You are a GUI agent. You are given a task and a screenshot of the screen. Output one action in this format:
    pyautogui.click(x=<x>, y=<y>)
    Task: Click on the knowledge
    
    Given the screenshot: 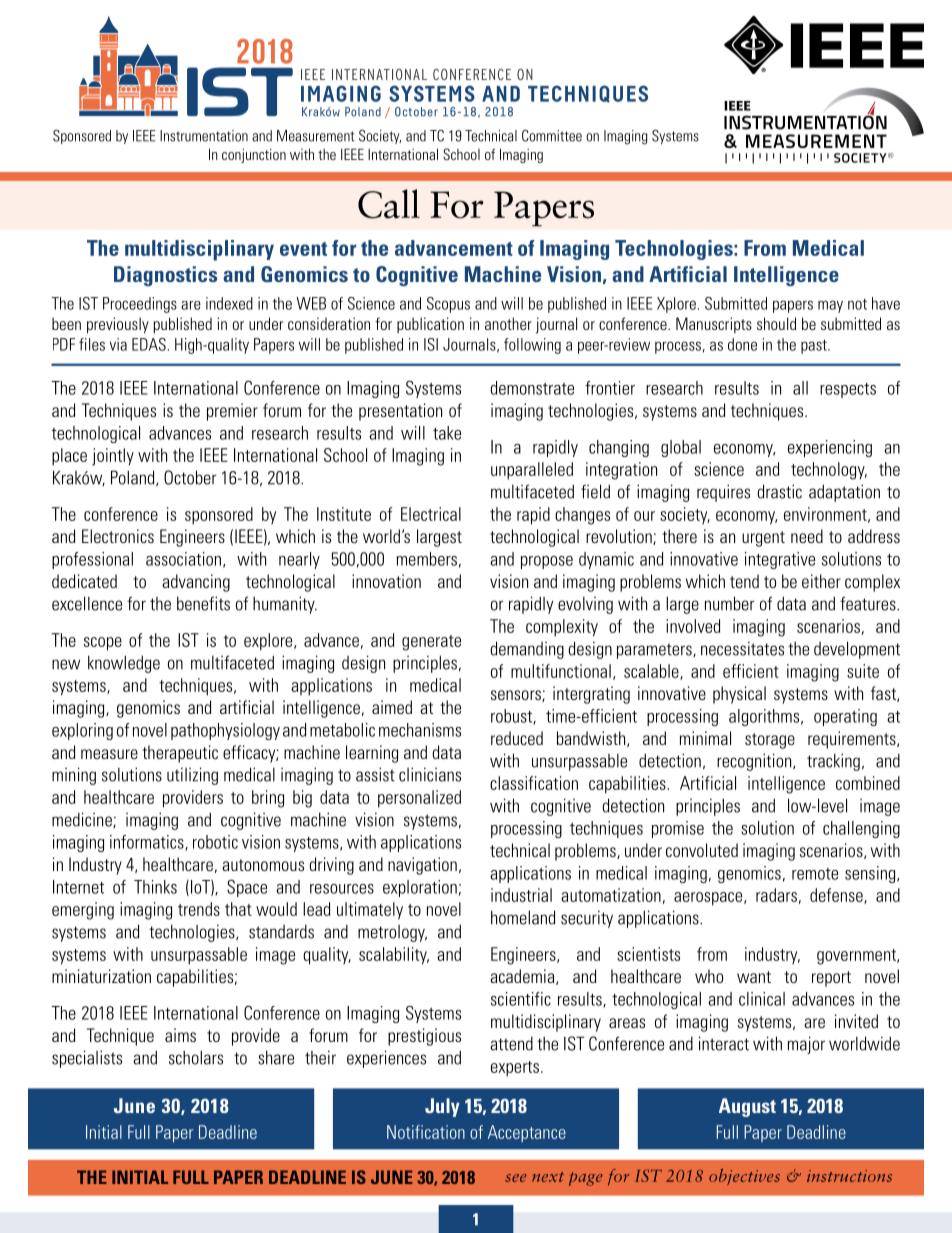 What is the action you would take?
    pyautogui.click(x=124, y=664)
